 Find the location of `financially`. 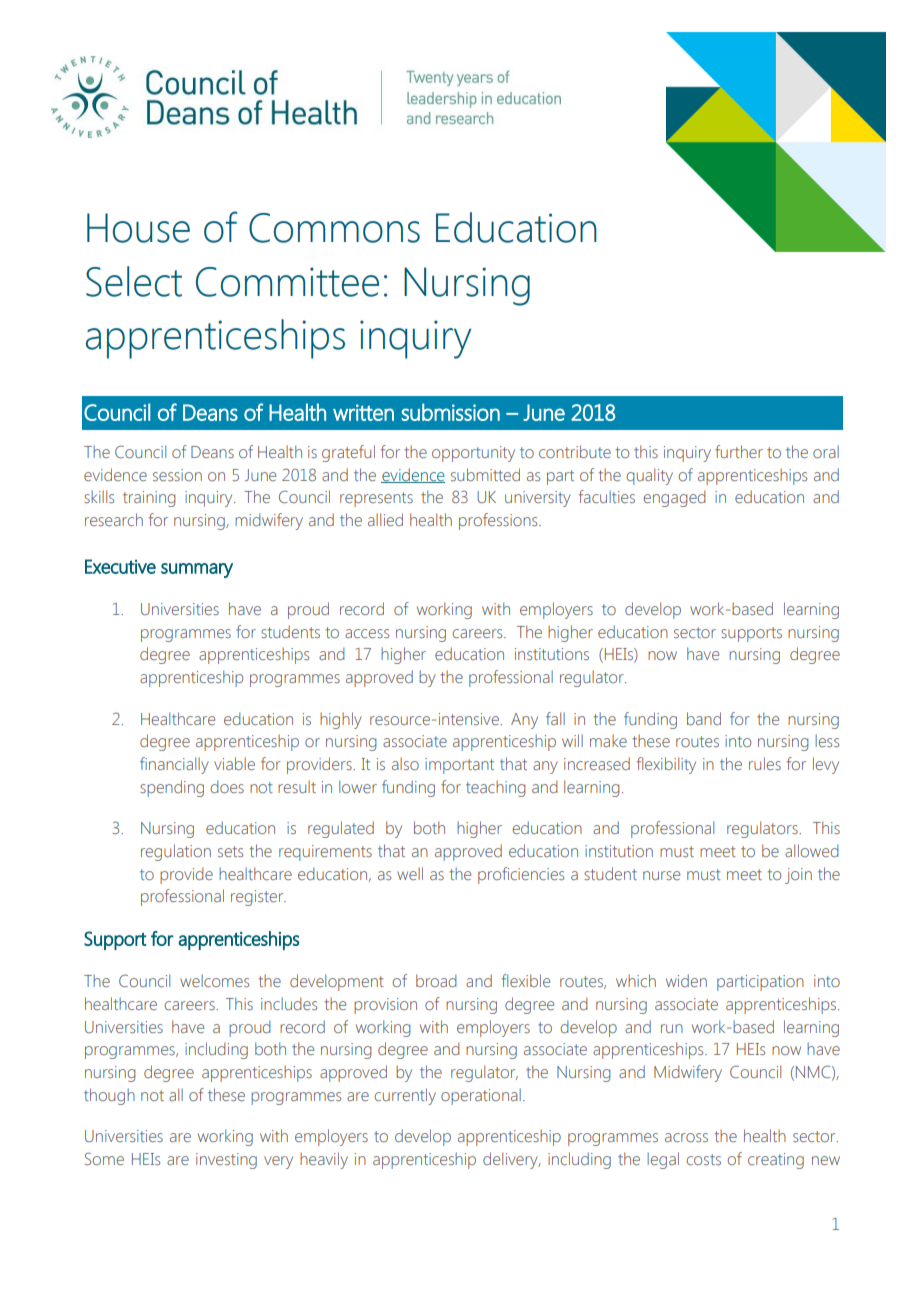

financially is located at coordinates (174, 765).
